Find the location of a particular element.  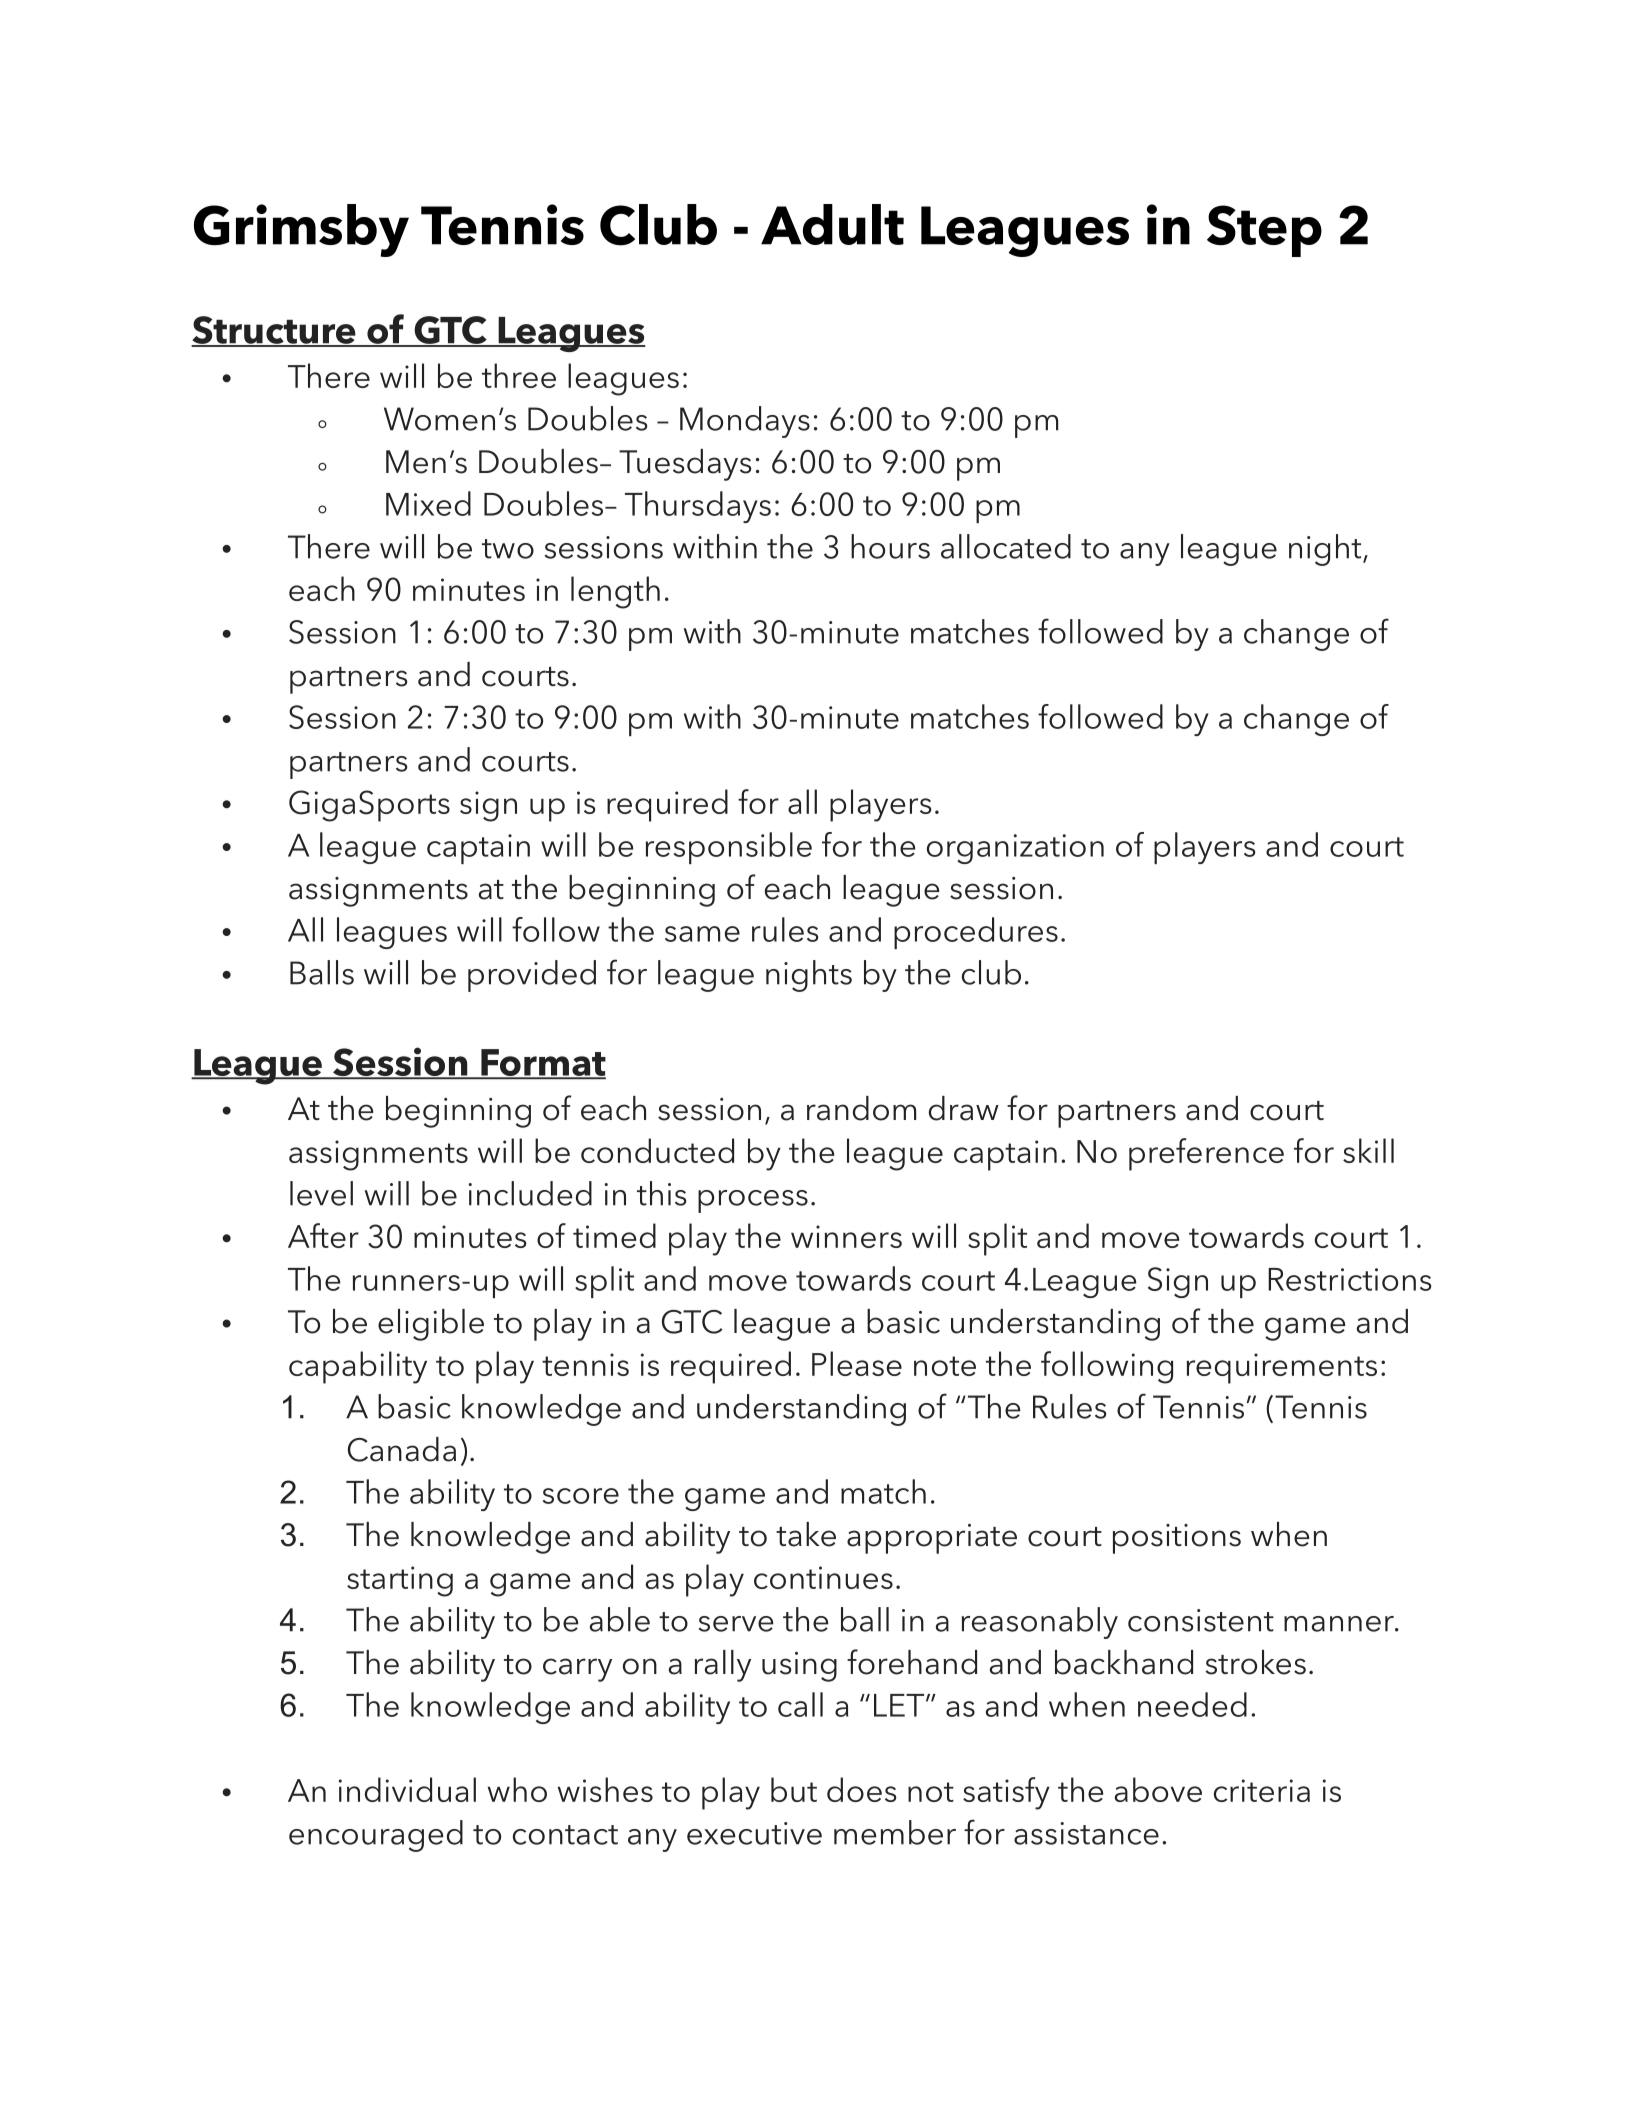

but is located at coordinates (794, 1789).
